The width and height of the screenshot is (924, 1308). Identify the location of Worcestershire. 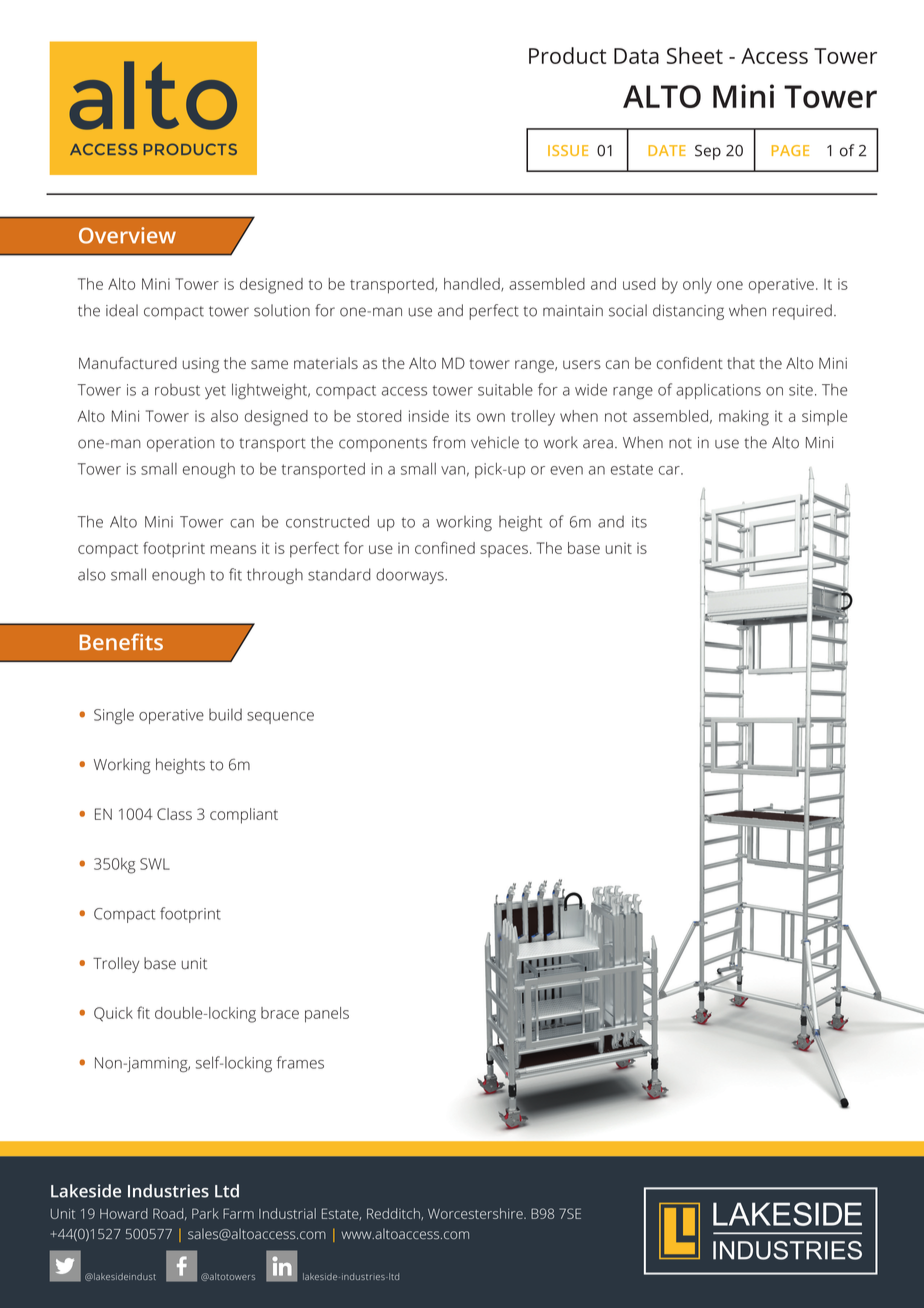
(476, 1213).
